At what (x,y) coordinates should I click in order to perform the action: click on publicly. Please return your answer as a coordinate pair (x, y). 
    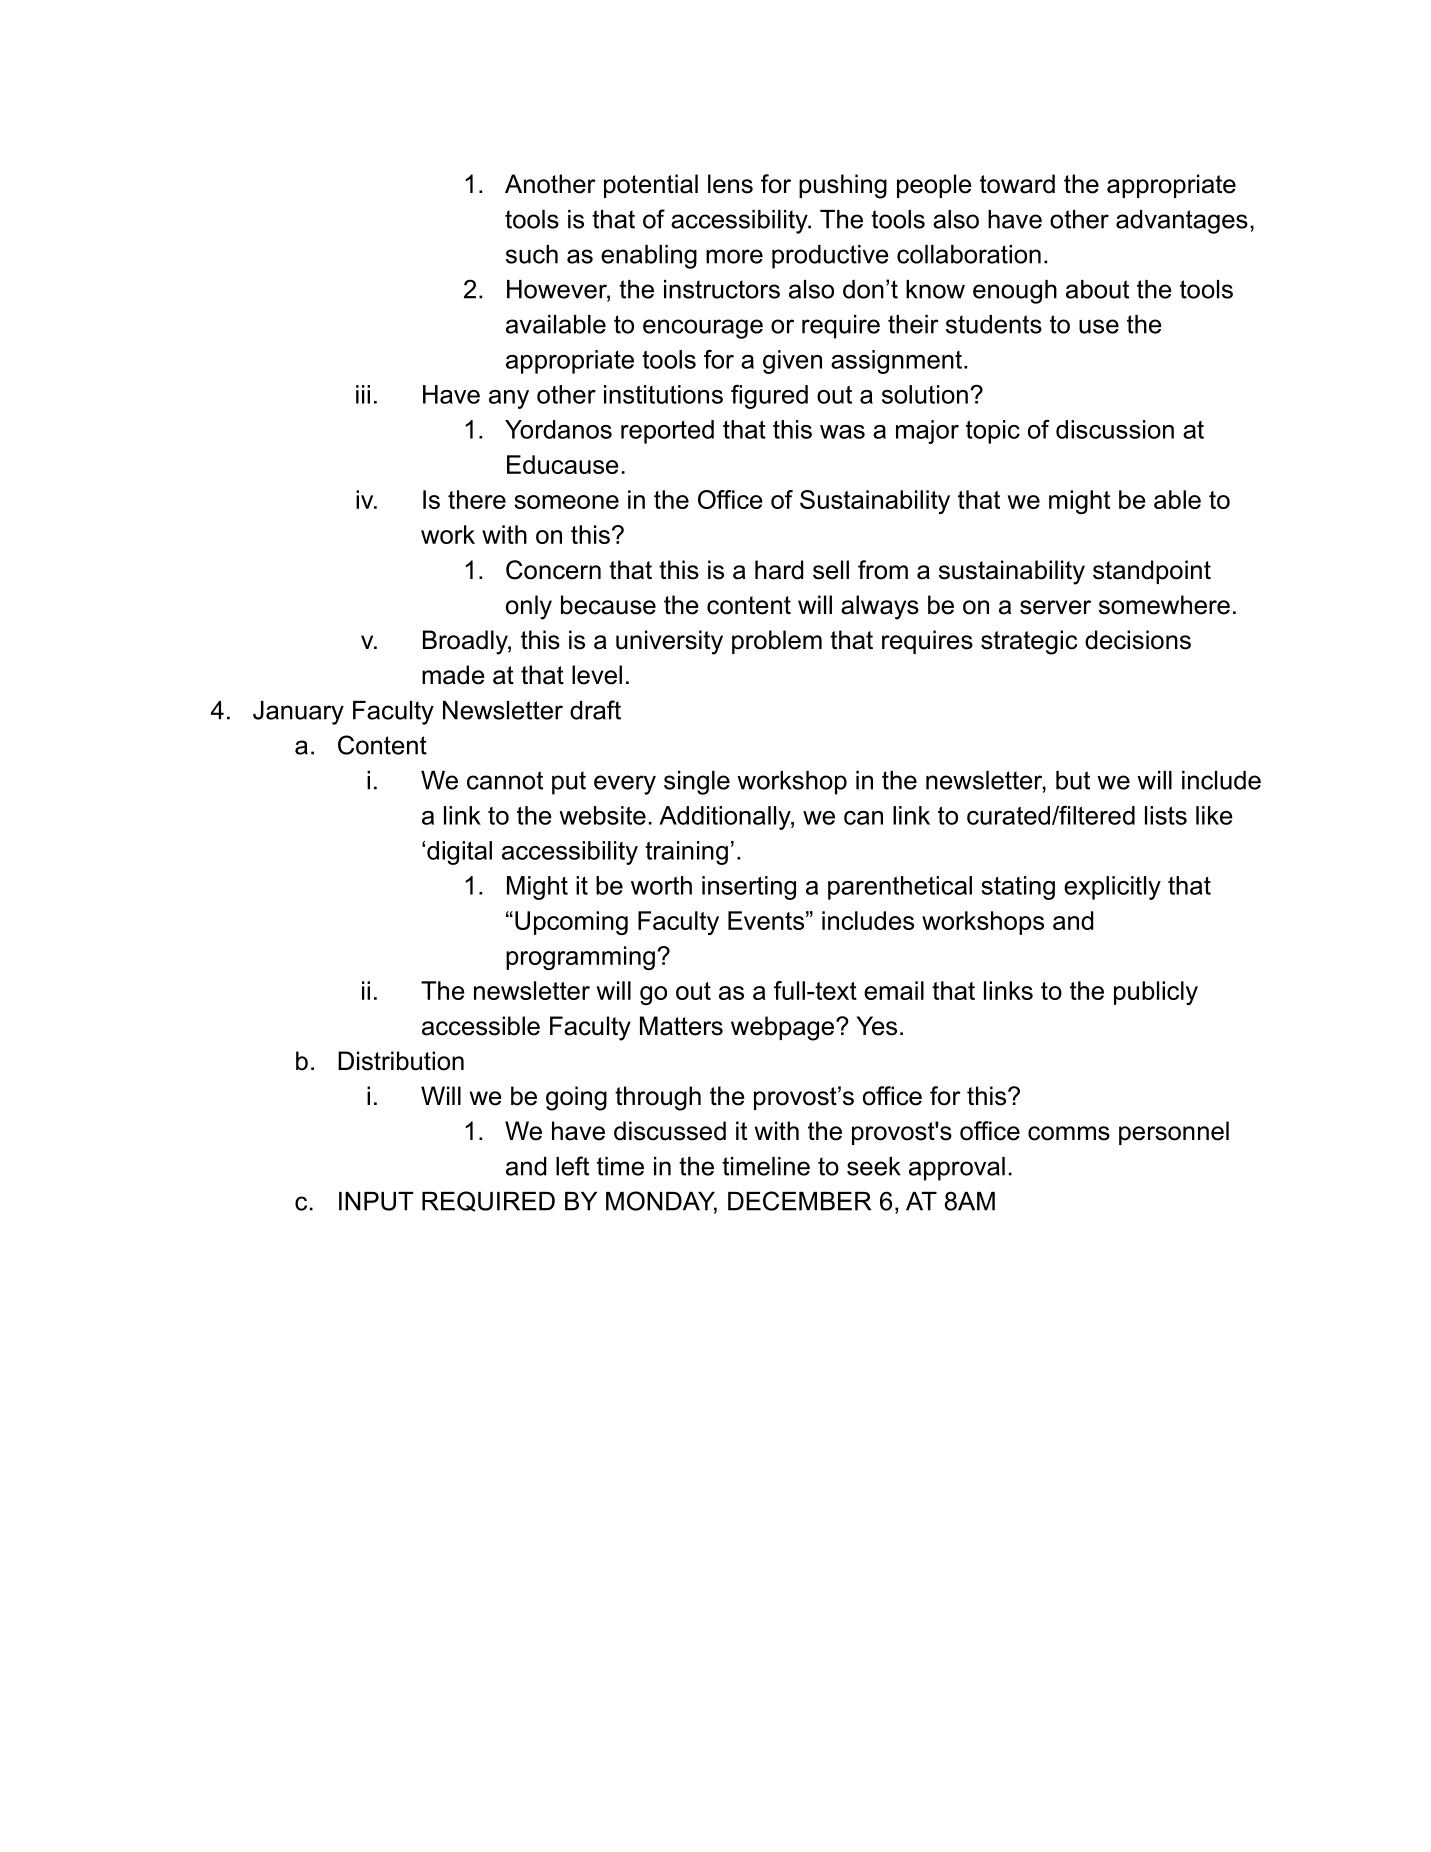
    Looking at the image, I should click on (1156, 993).
